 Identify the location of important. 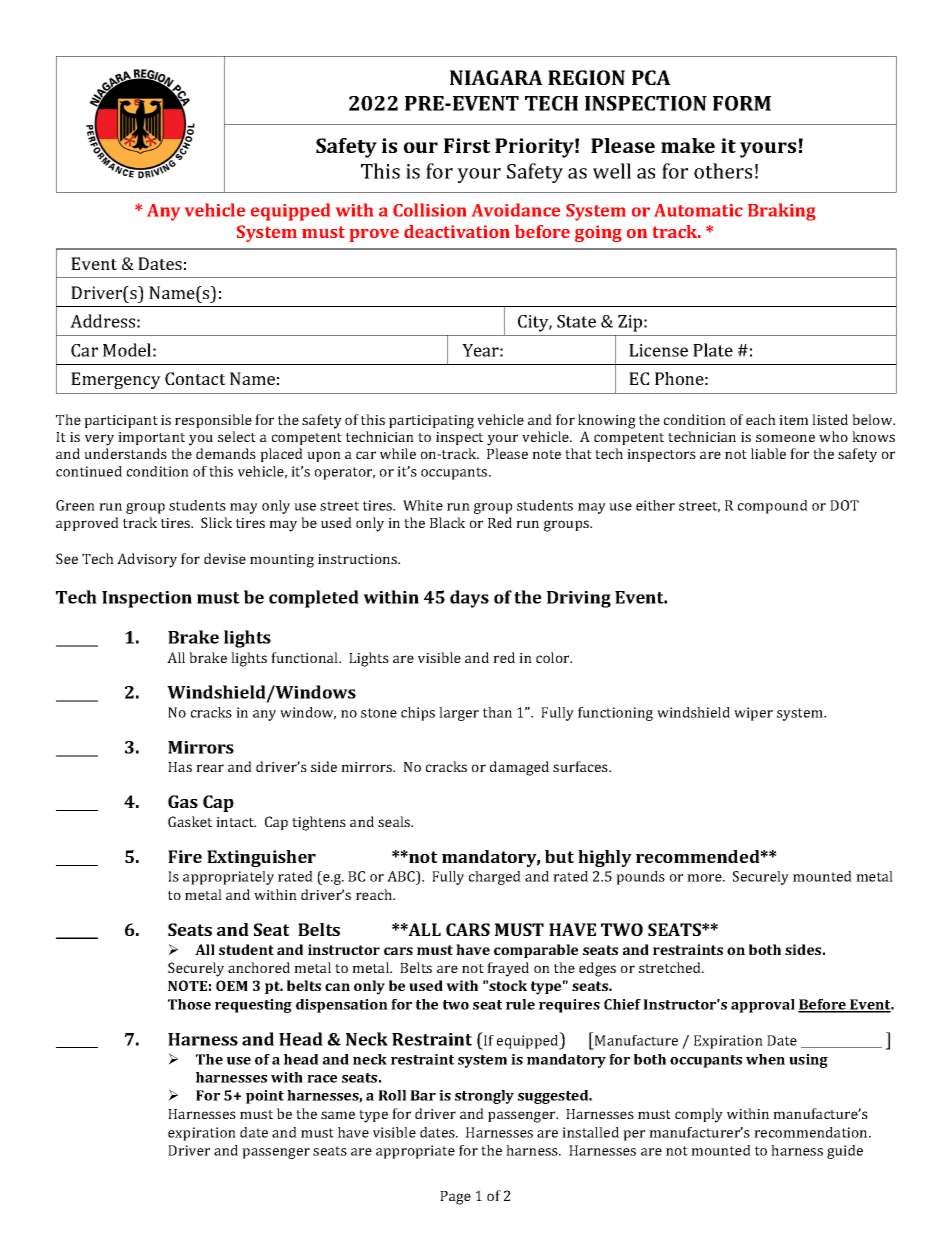
(151, 438).
